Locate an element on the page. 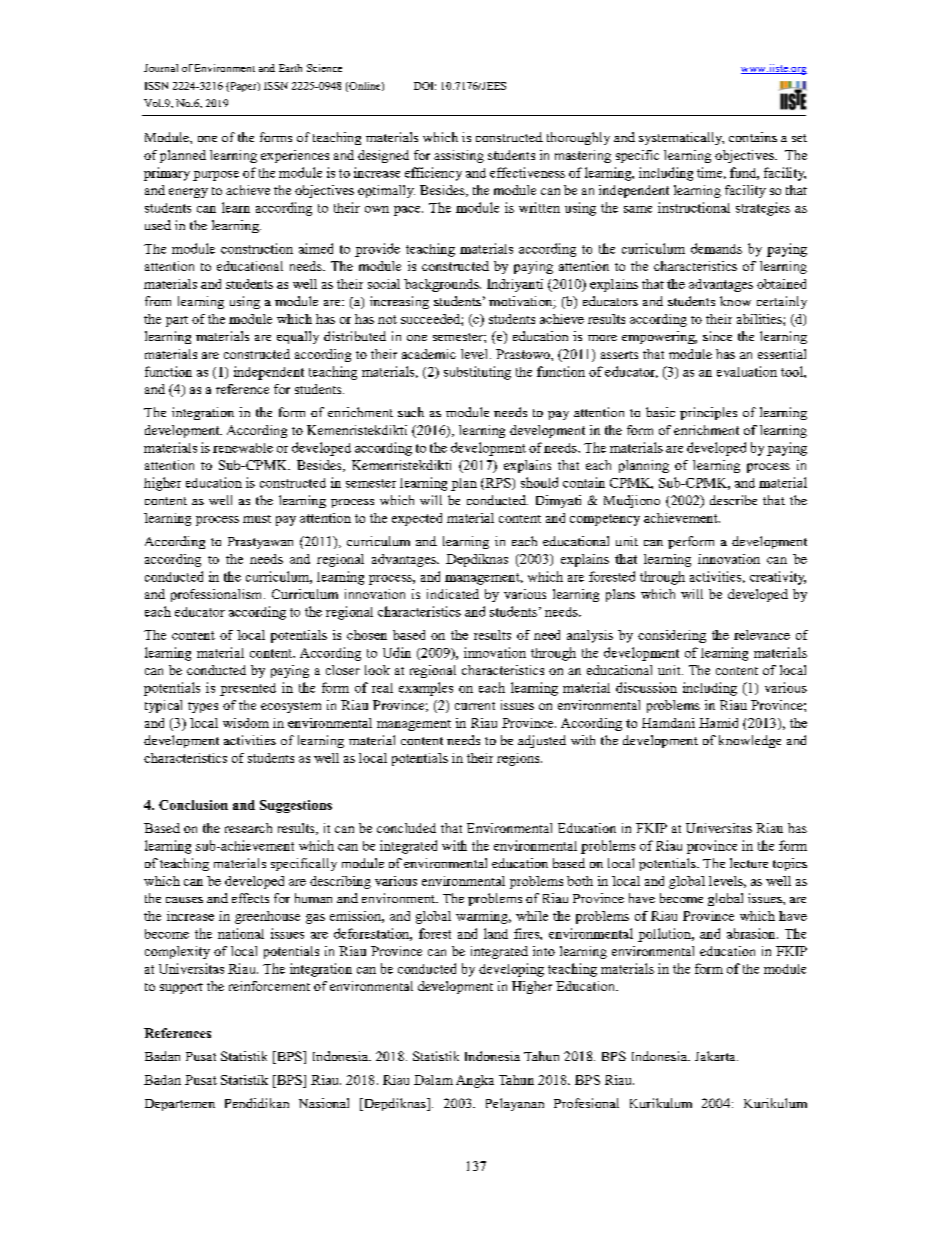 This document has height=1233, width=952. indicated is located at coordinates (453, 594).
